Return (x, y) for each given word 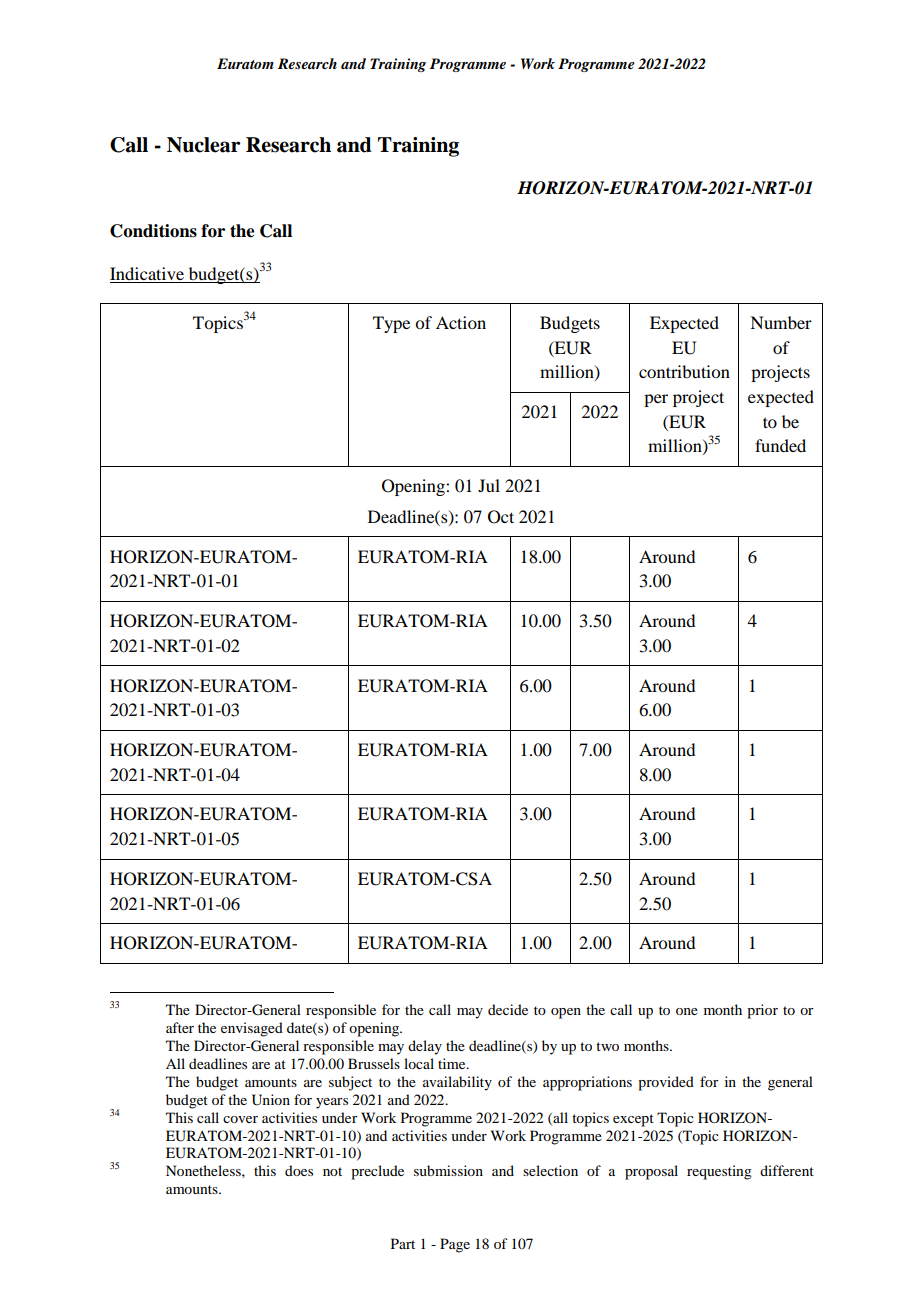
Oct (501, 517)
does (299, 1170)
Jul (489, 485)
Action (461, 322)
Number (781, 322)
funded (780, 445)
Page (455, 1245)
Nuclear (204, 145)
